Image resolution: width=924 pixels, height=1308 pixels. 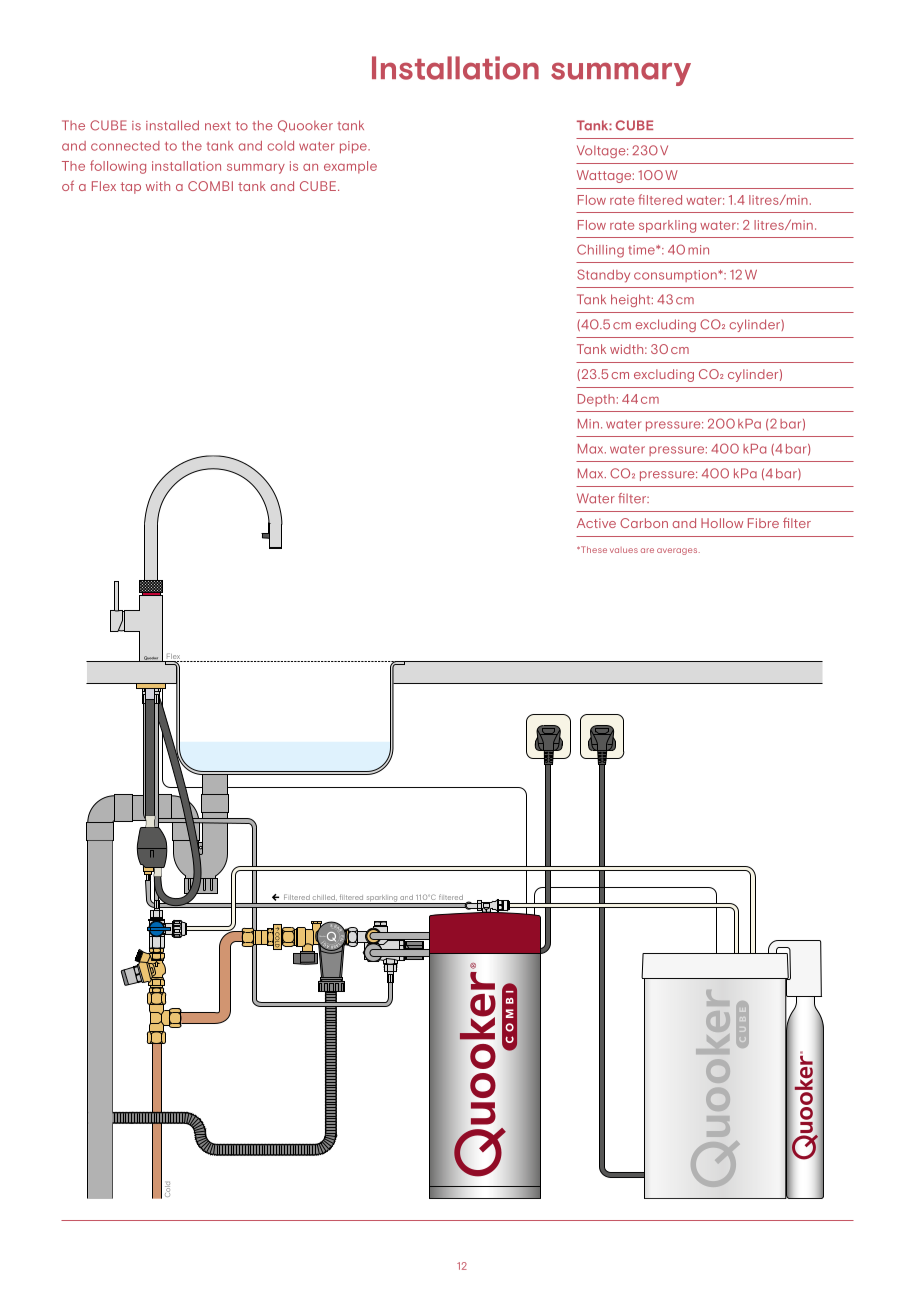 What do you see at coordinates (596, 523) in the image?
I see `Active` at bounding box center [596, 523].
